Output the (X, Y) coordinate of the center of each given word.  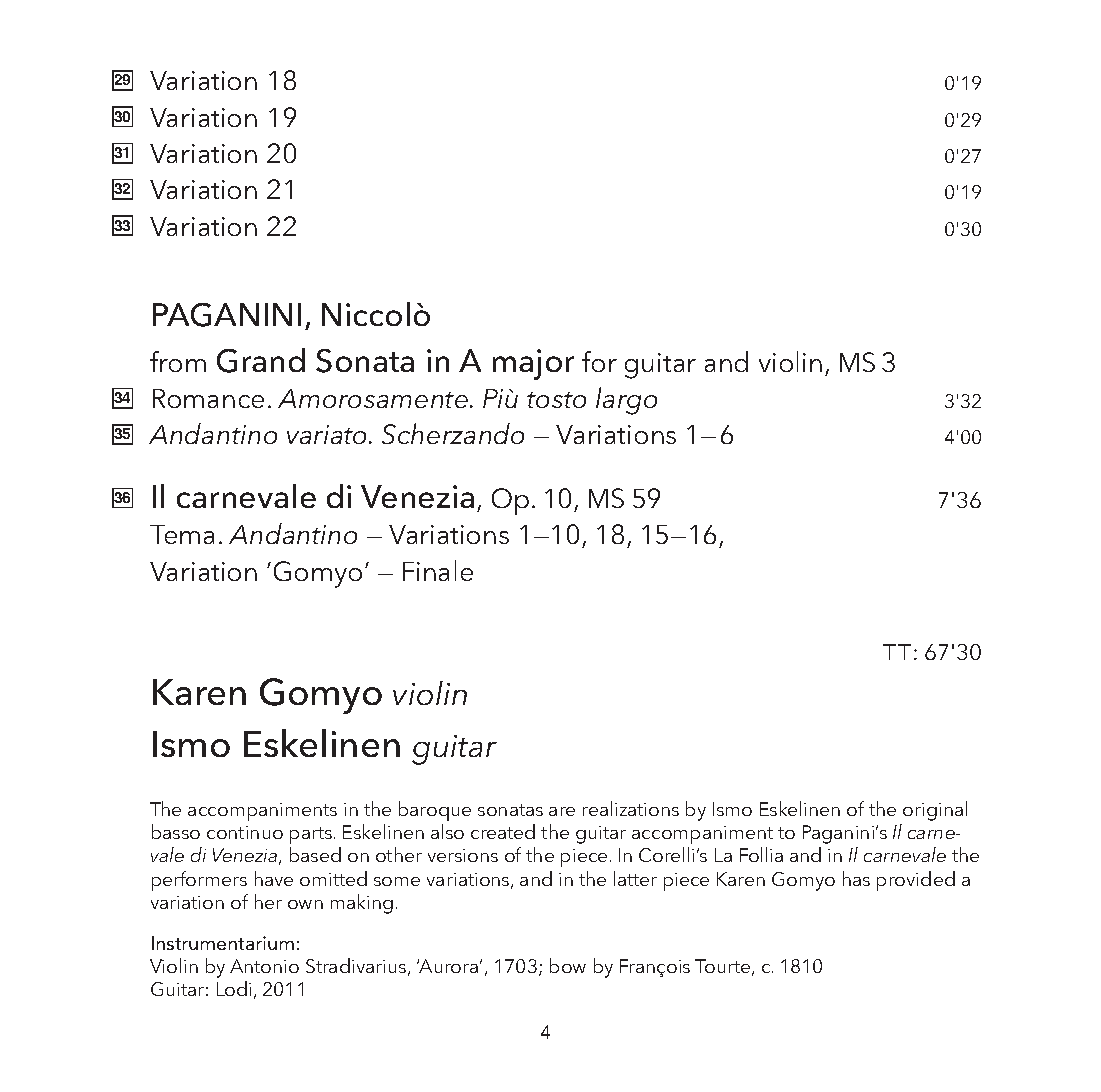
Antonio (264, 966)
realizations (631, 808)
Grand (261, 360)
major (533, 364)
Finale (438, 570)
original (935, 811)
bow (568, 965)
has (856, 878)
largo (626, 401)
